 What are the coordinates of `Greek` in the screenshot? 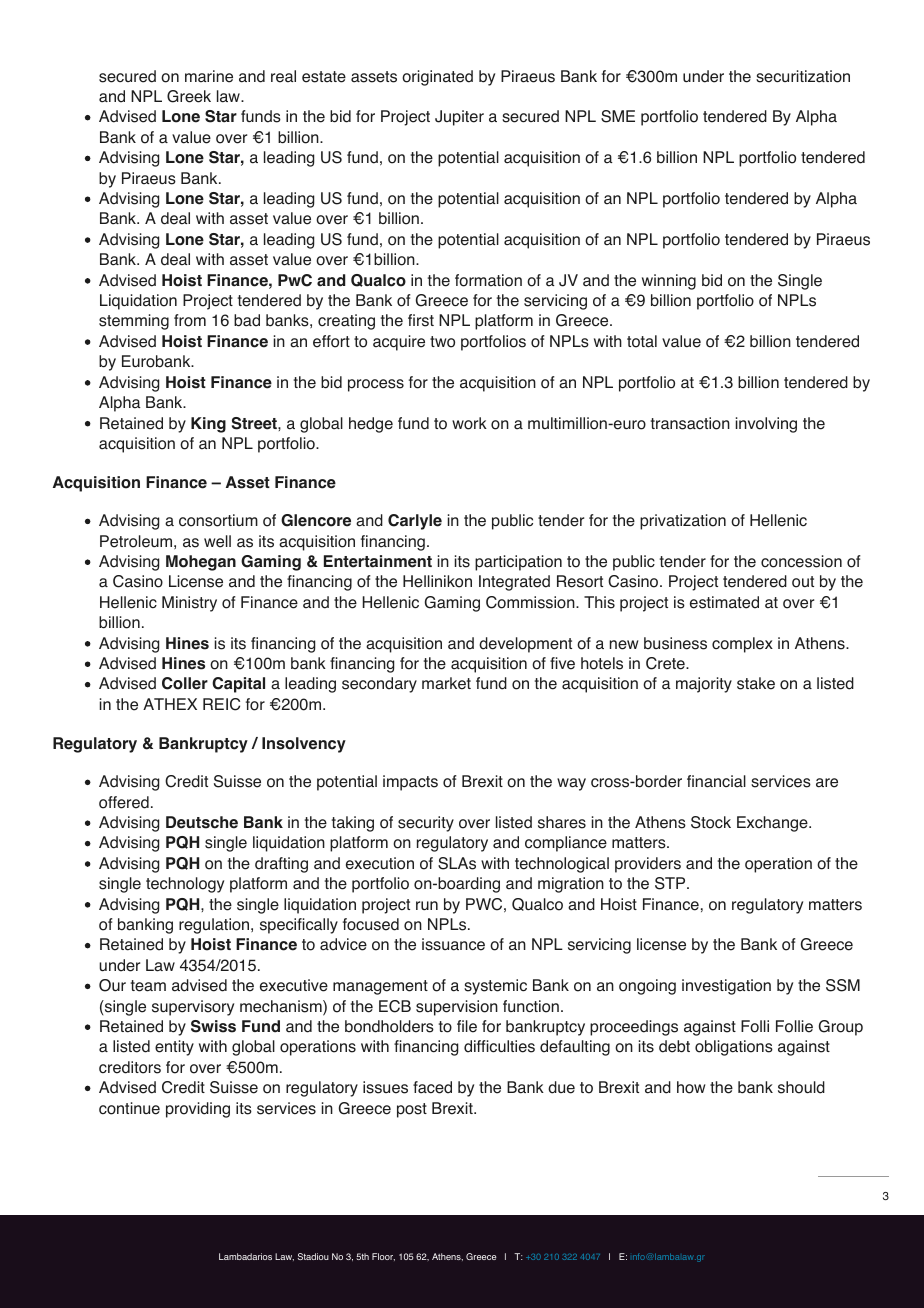 It's located at (189, 96).
